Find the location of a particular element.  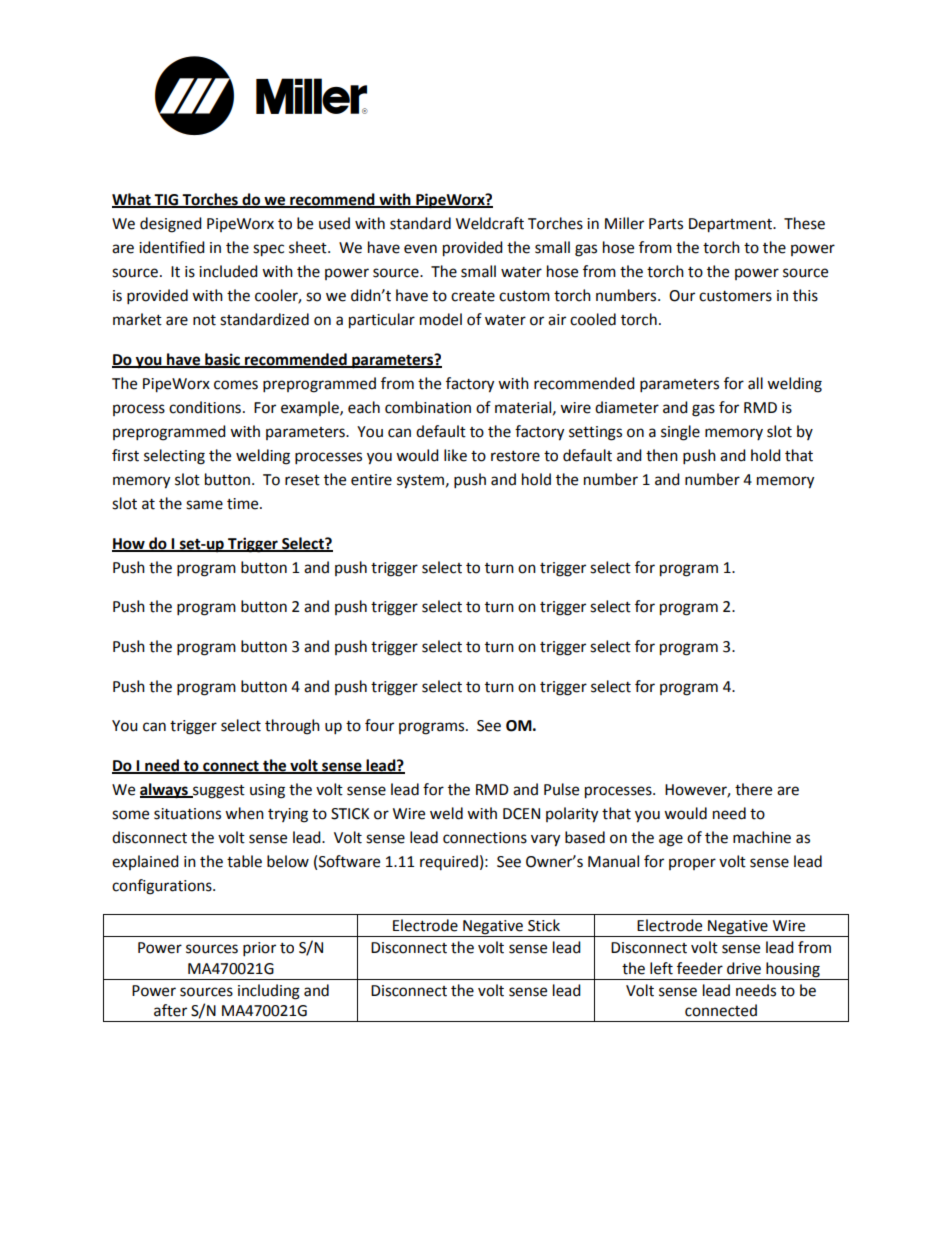

same is located at coordinates (204, 505).
